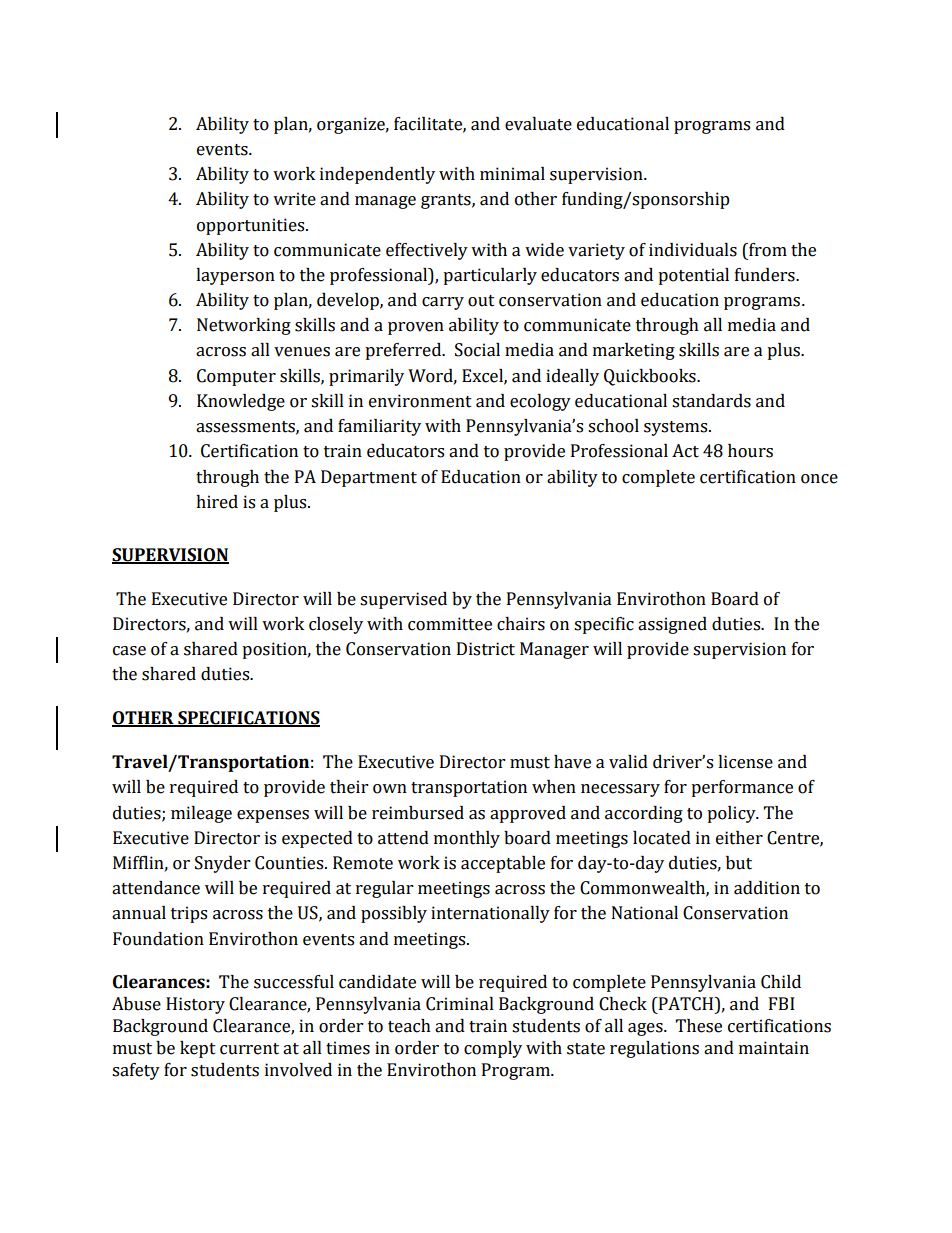 This screenshot has width=952, height=1233. What do you see at coordinates (774, 1048) in the screenshot?
I see `maintain` at bounding box center [774, 1048].
